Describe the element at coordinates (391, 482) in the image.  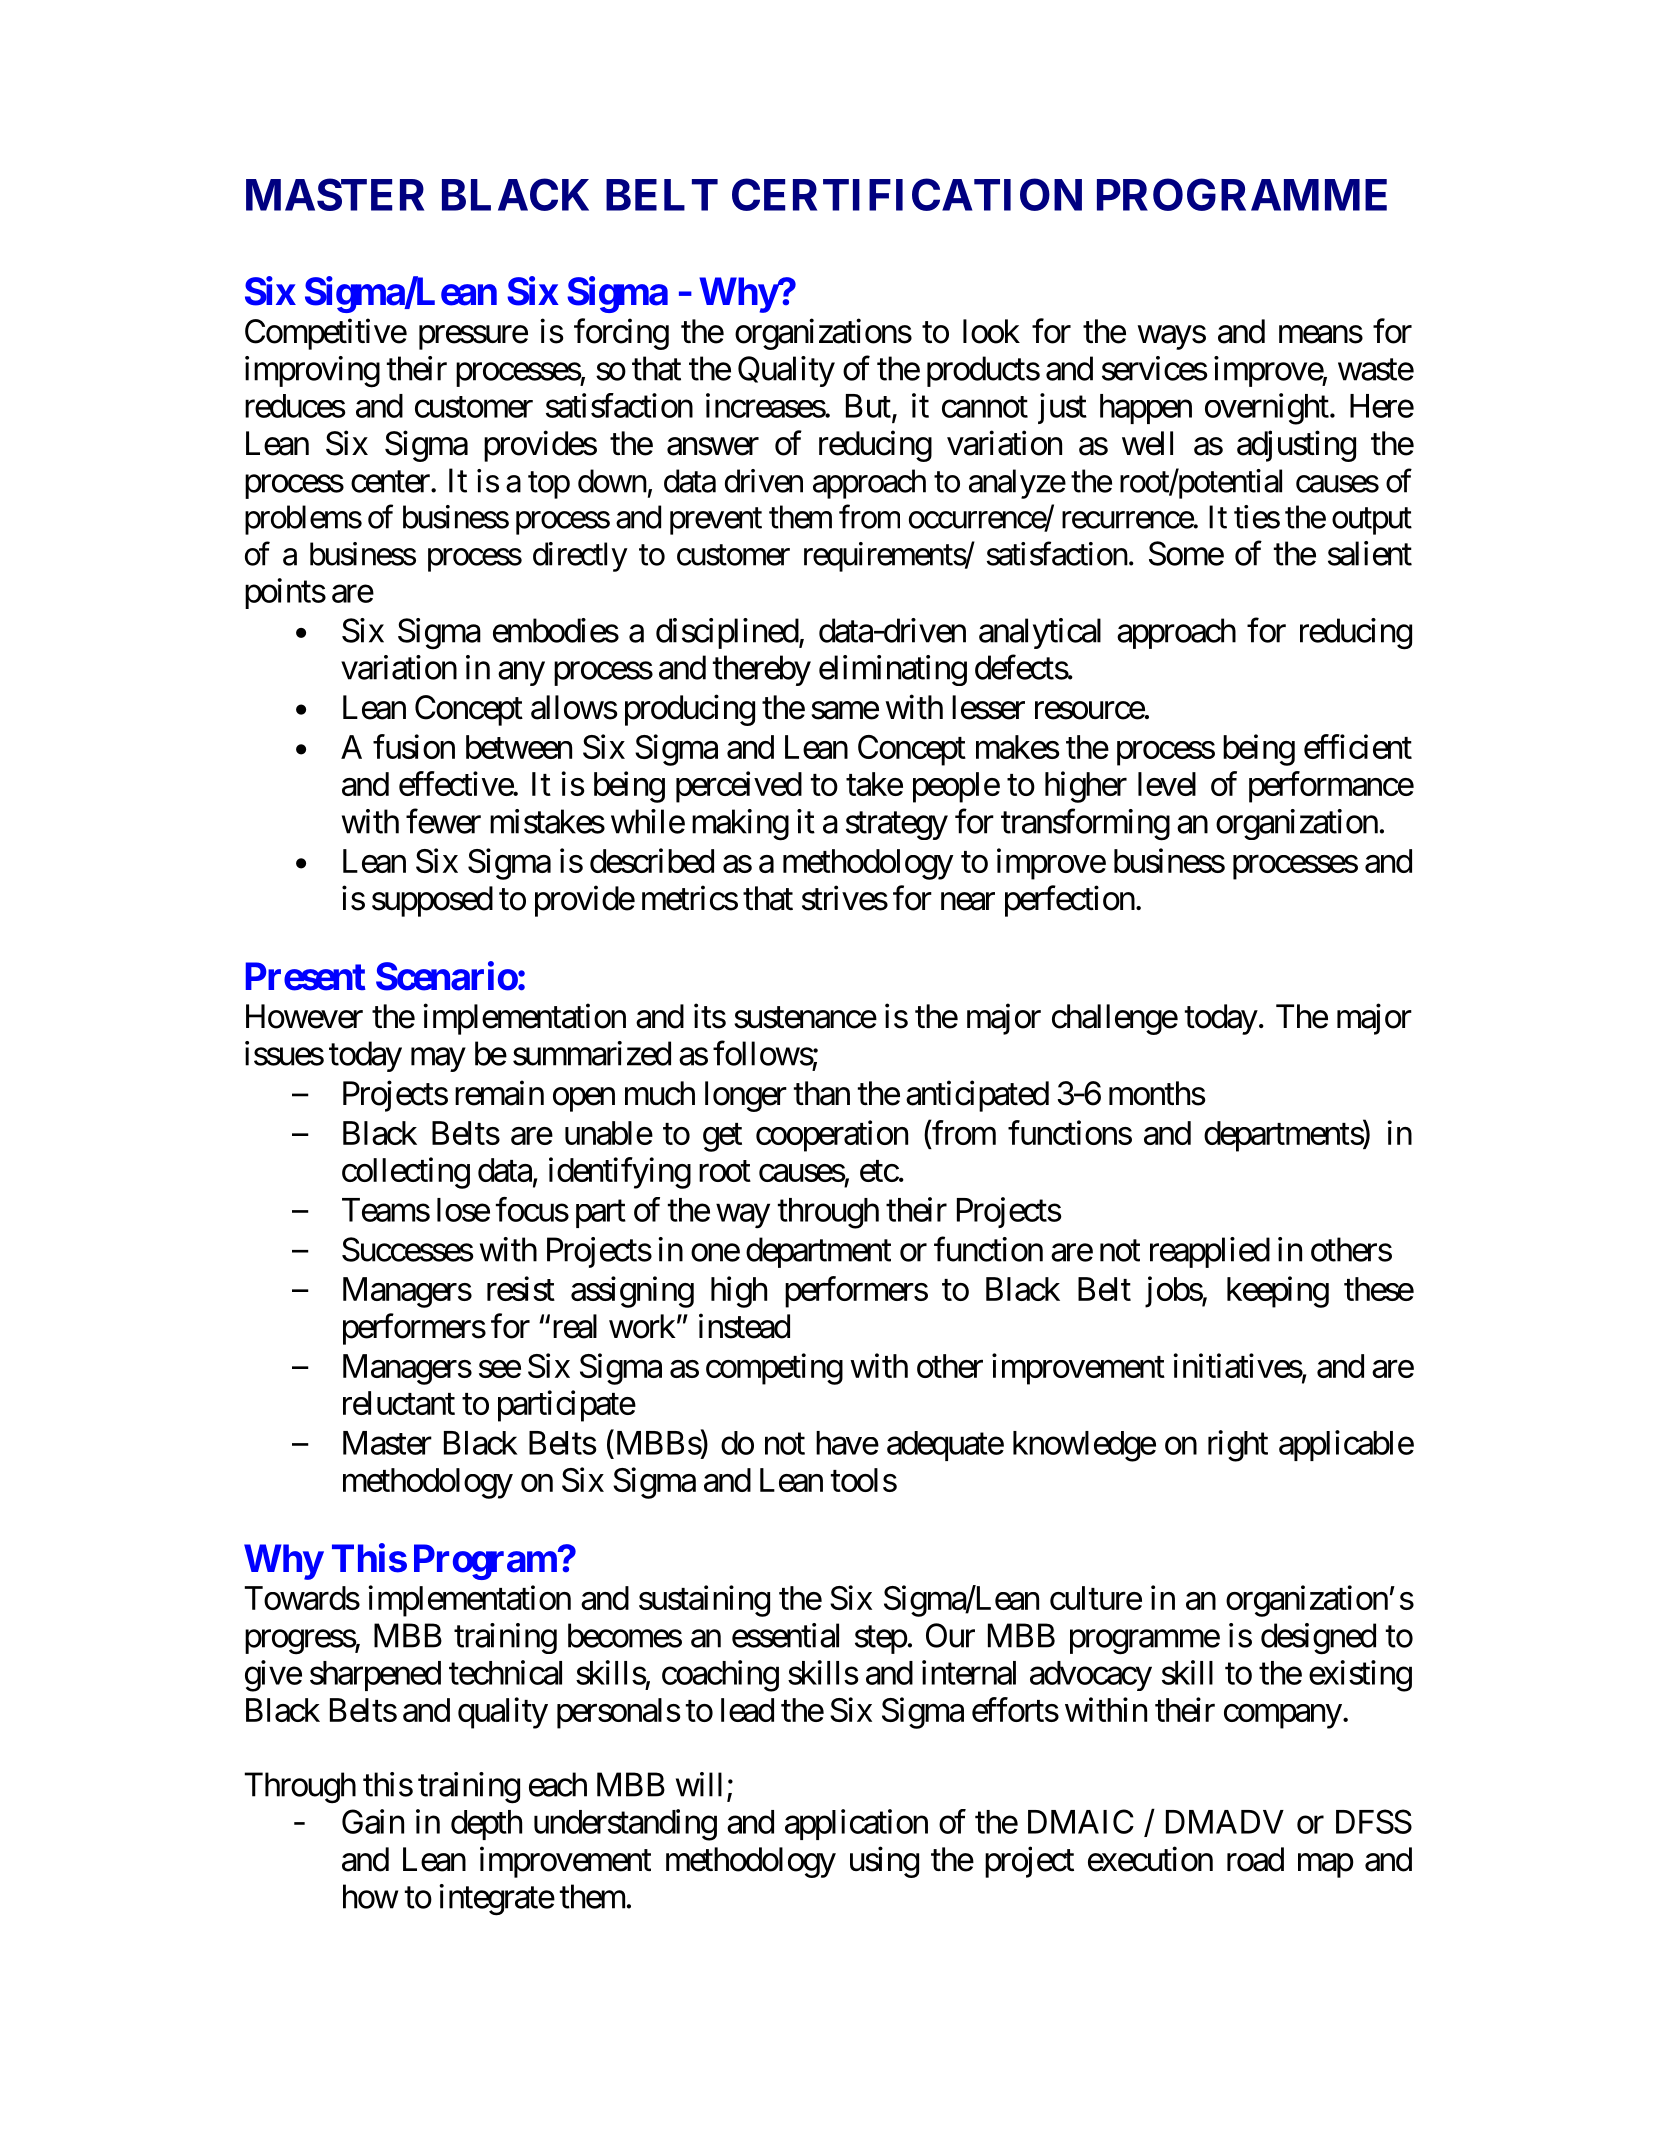
I see `center` at that location.
